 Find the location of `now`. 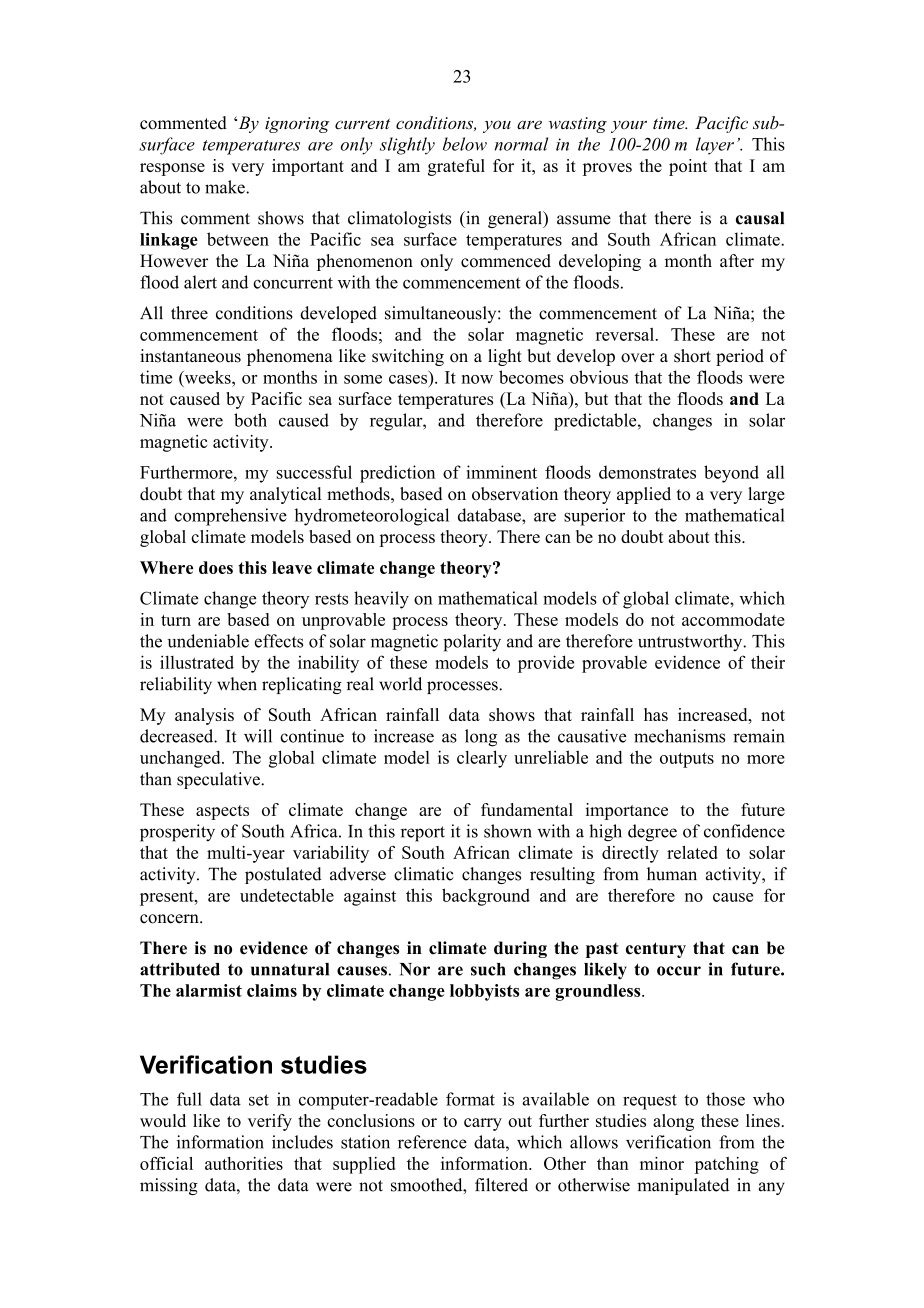

now is located at coordinates (477, 379).
